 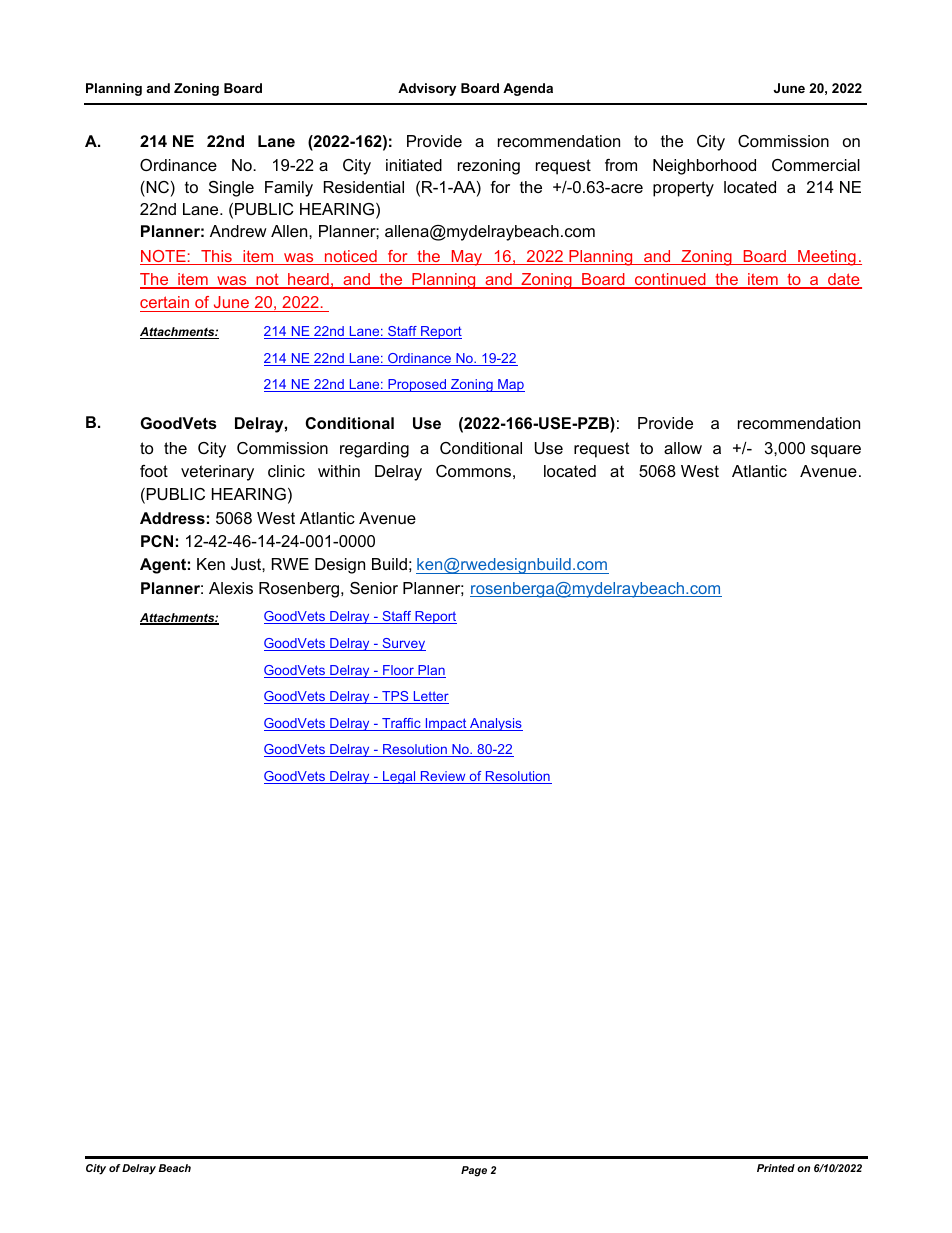 I want to click on Survey, so click(x=403, y=644).
